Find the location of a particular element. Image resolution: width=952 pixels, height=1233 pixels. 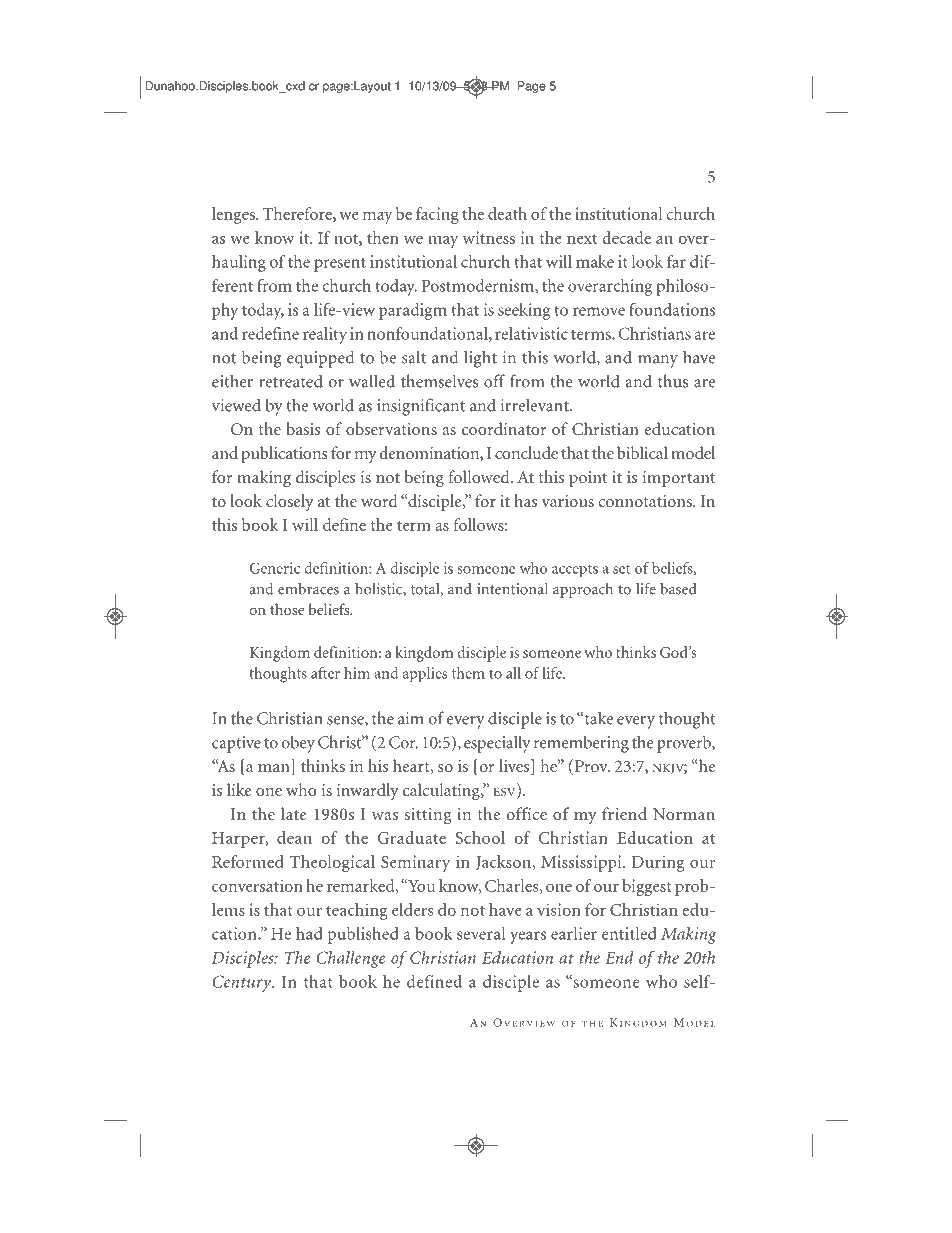

several is located at coordinates (481, 933).
